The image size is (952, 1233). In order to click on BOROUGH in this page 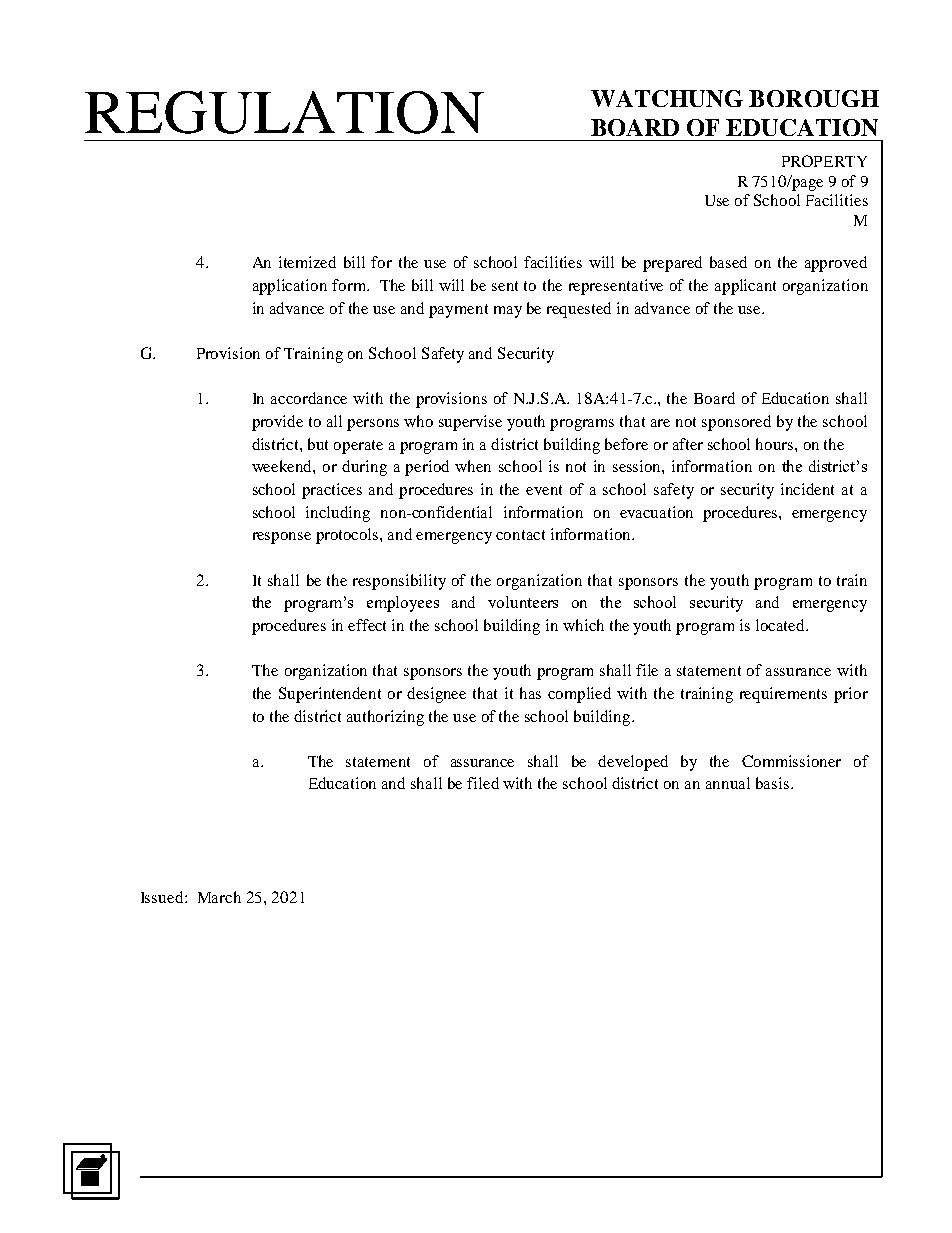, I will do `click(814, 98)`.
